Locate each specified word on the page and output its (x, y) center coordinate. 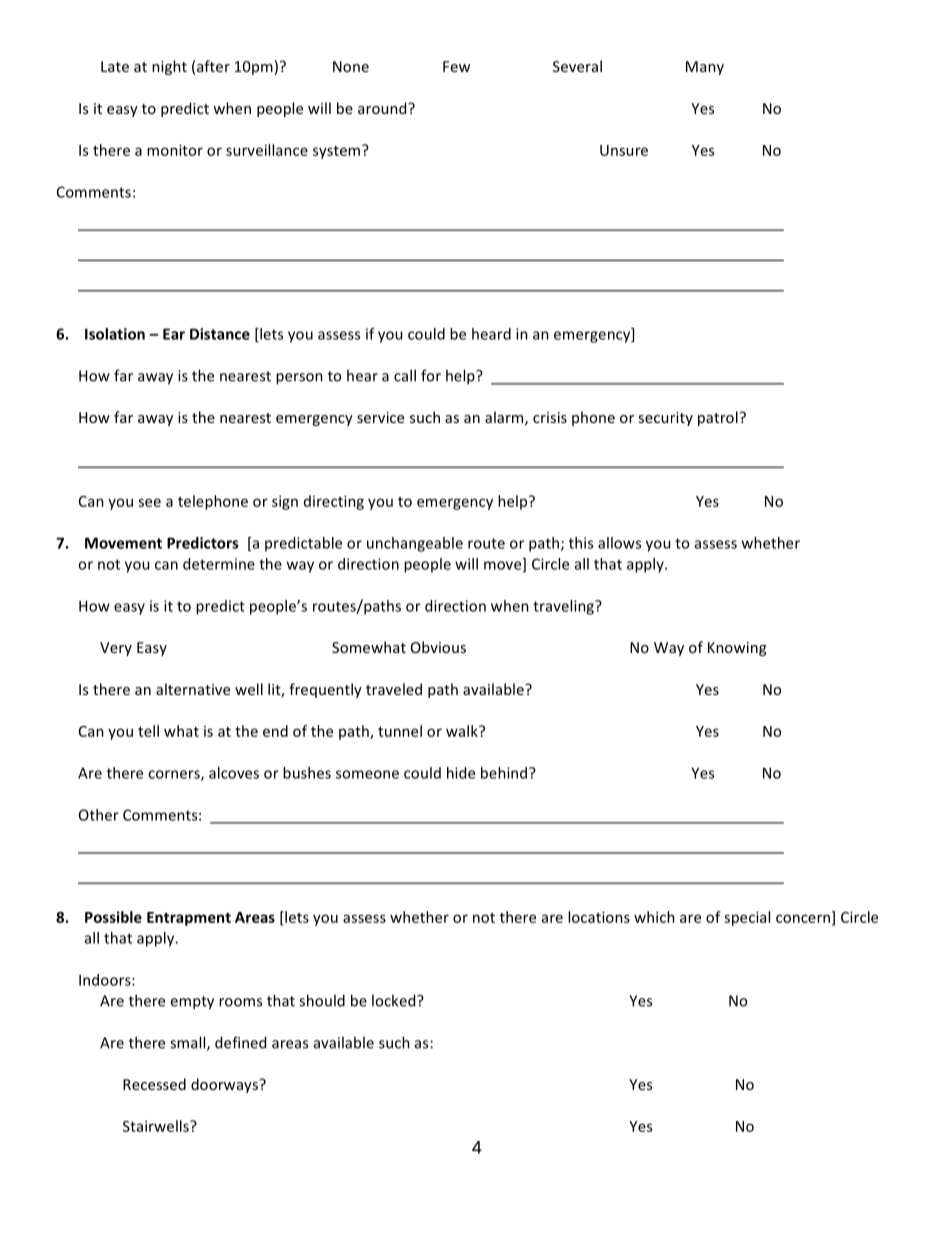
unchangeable (415, 544)
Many (705, 68)
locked (395, 1000)
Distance (220, 334)
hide (461, 773)
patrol (718, 418)
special (747, 918)
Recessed (154, 1084)
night (169, 67)
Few (456, 66)
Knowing (737, 649)
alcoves (234, 773)
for (431, 375)
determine (219, 564)
